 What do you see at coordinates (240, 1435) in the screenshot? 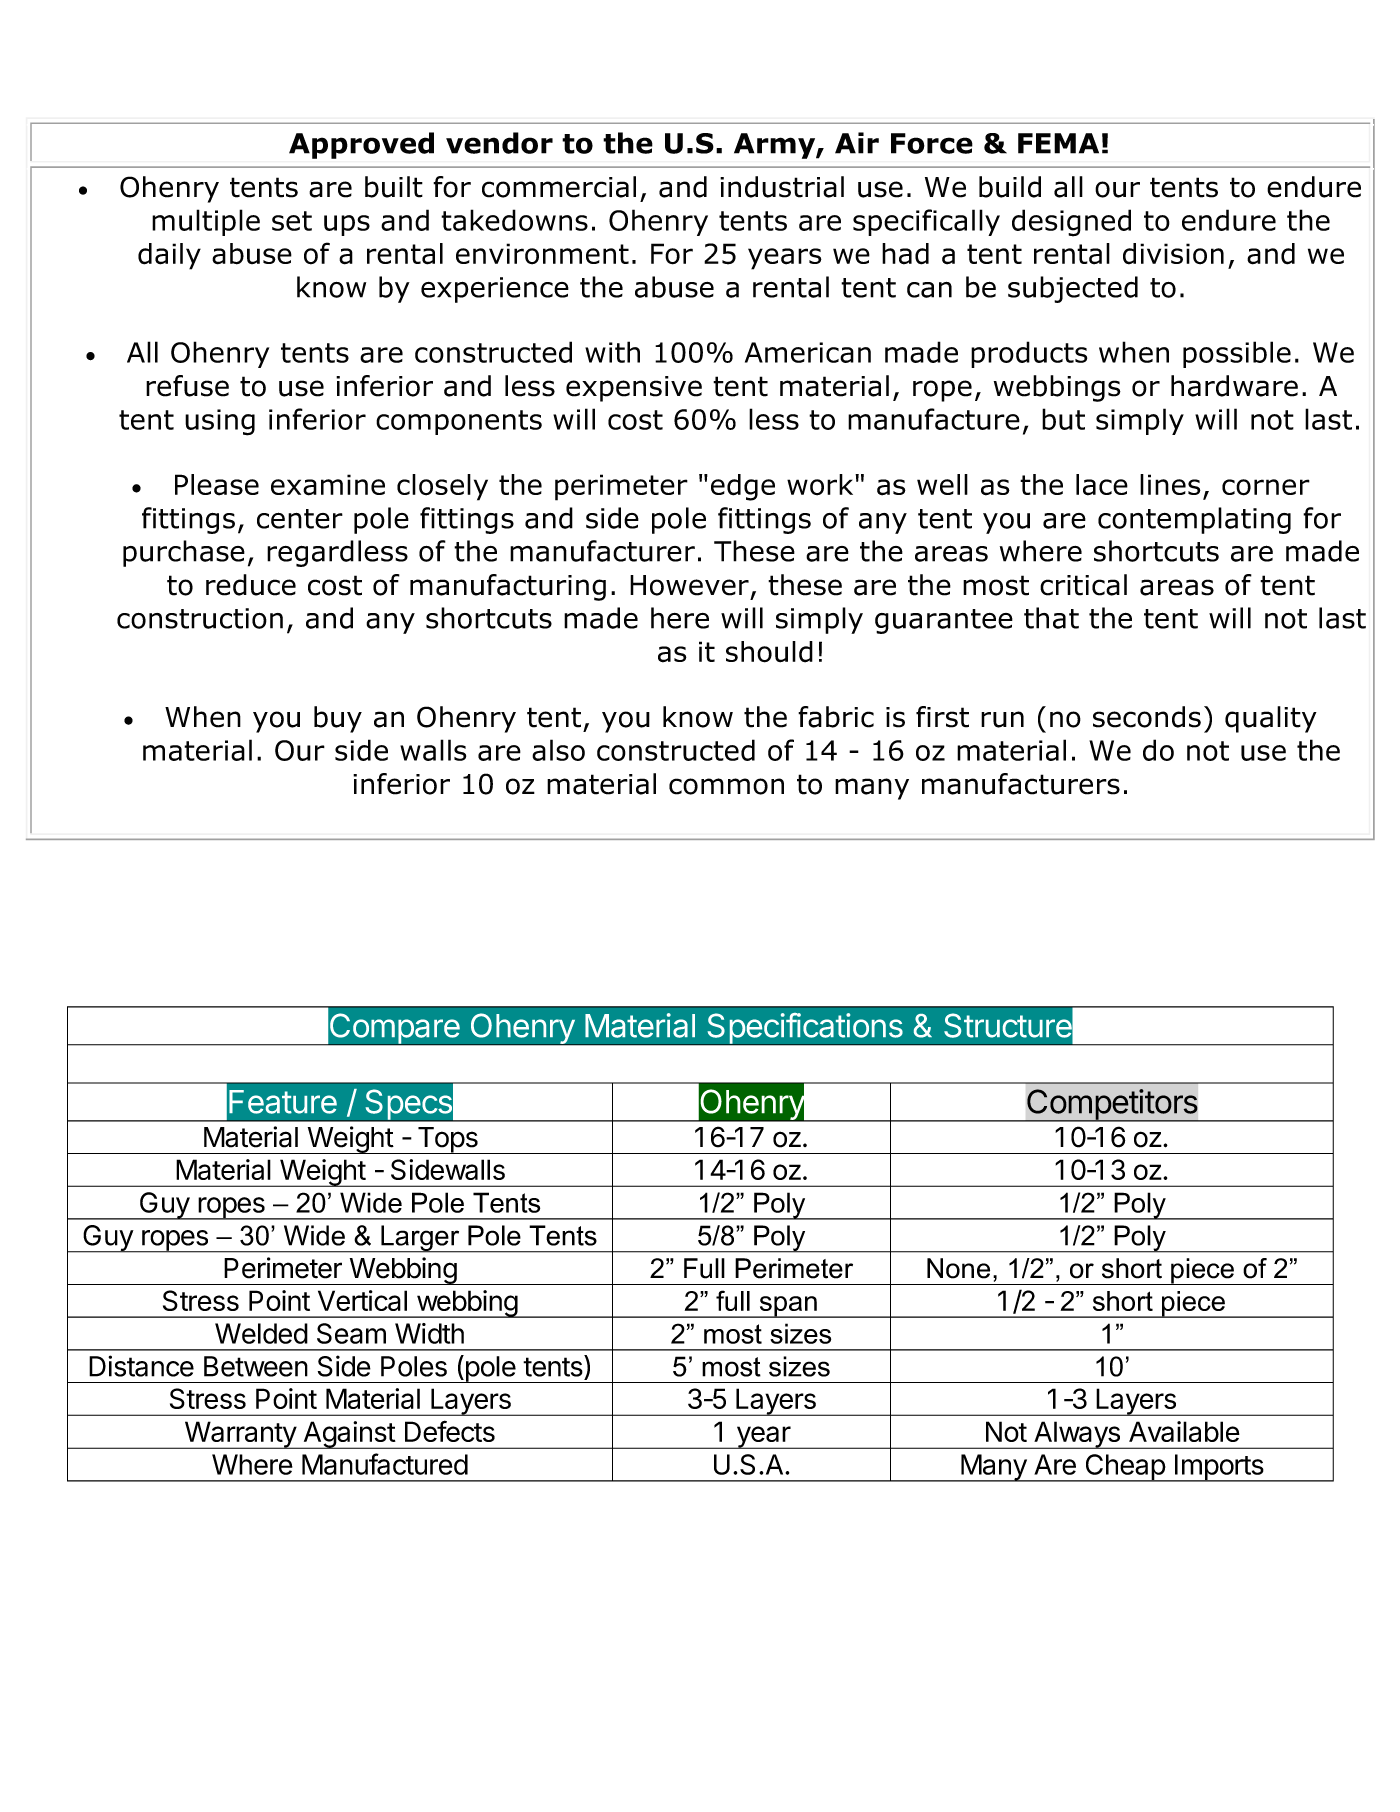
I see `Warranty` at bounding box center [240, 1435].
